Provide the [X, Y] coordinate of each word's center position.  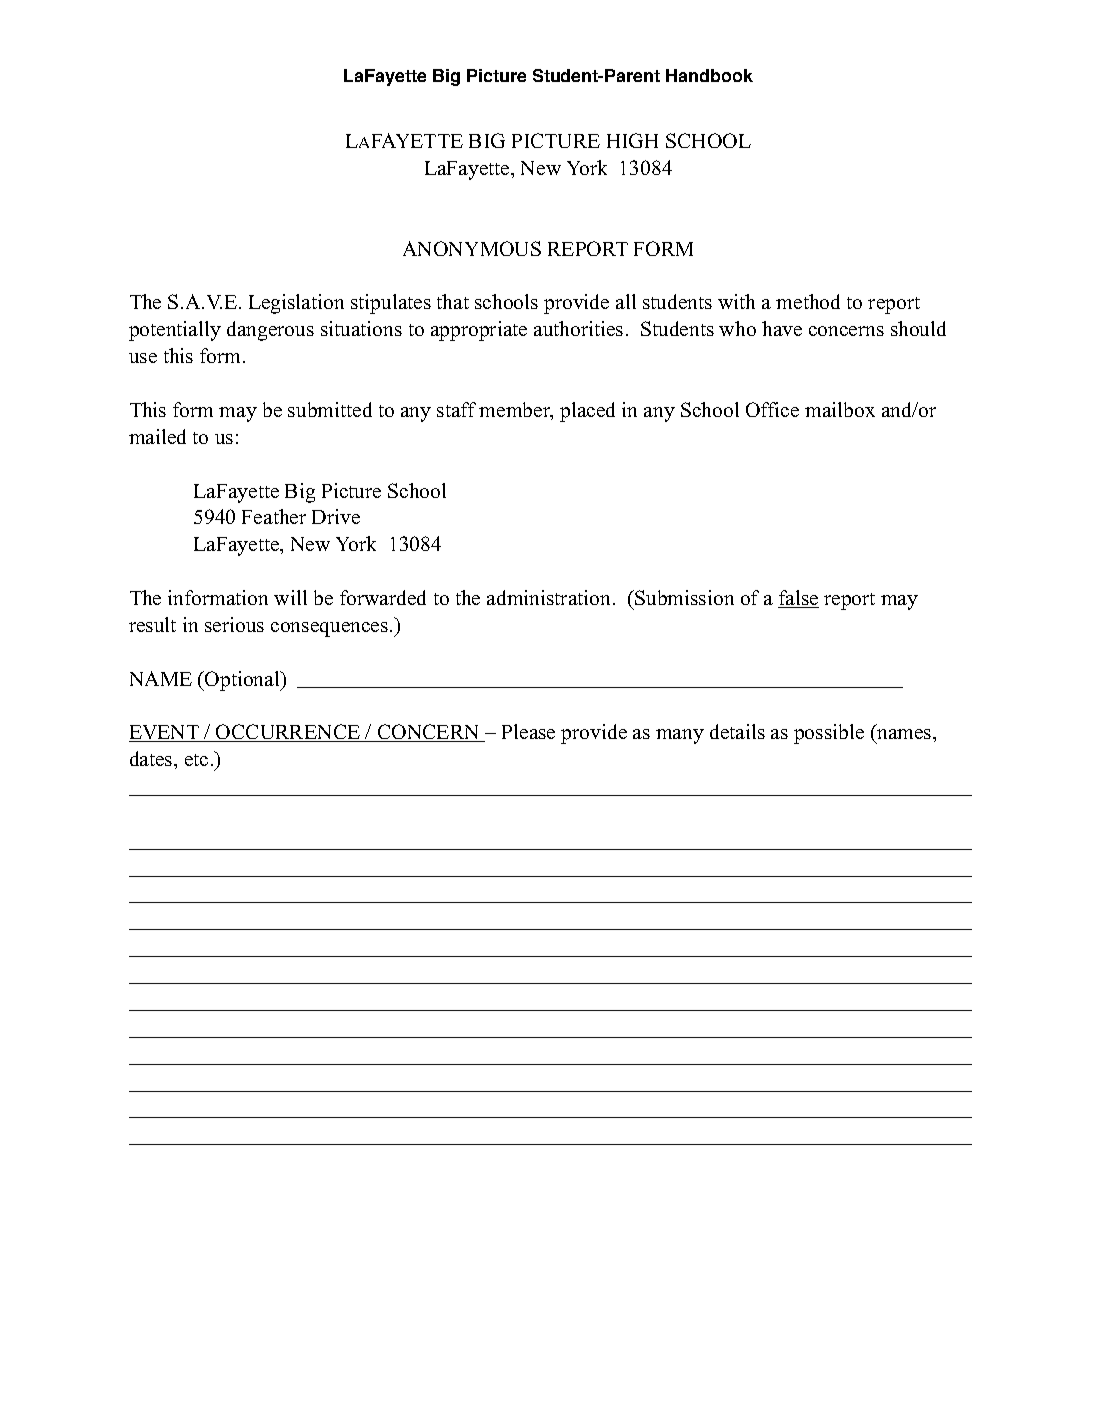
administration [548, 597]
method [808, 301]
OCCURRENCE [288, 733]
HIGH [632, 140]
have [782, 328]
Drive [336, 516]
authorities [578, 328]
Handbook [709, 75]
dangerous [270, 331]
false [798, 599]
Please [528, 731]
